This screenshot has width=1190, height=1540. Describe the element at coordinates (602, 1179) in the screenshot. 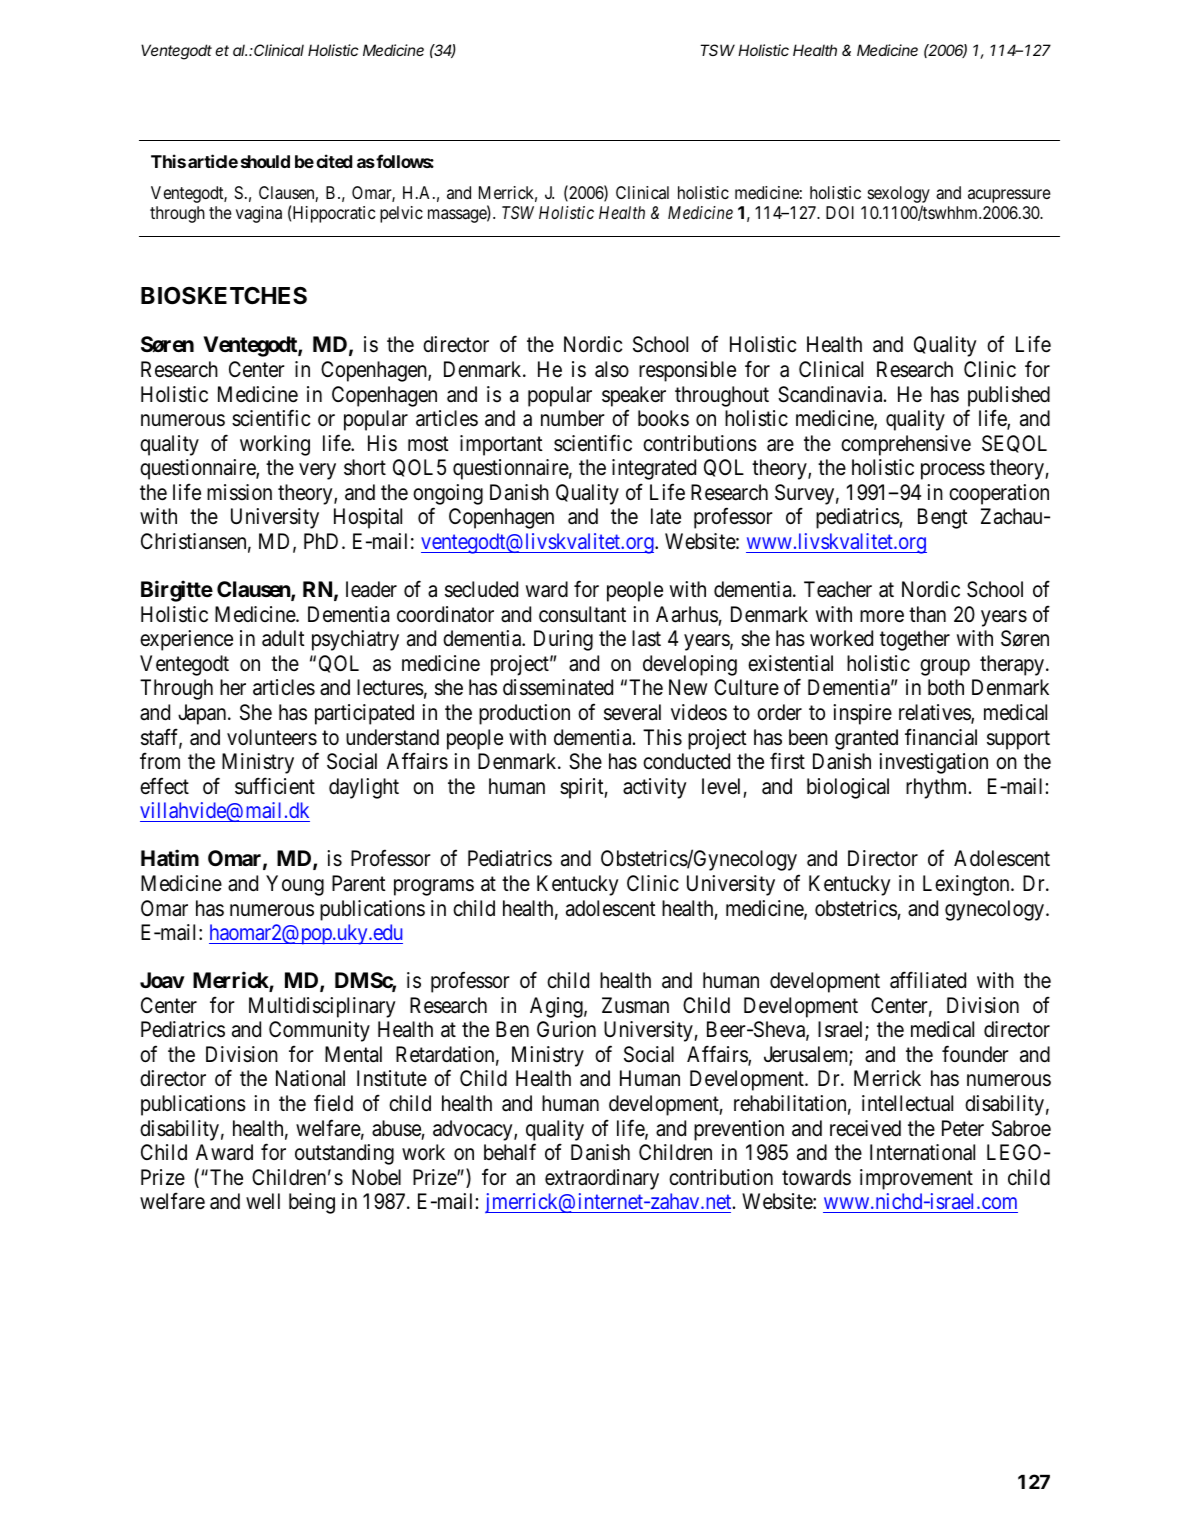

I see `extraordinary` at that location.
